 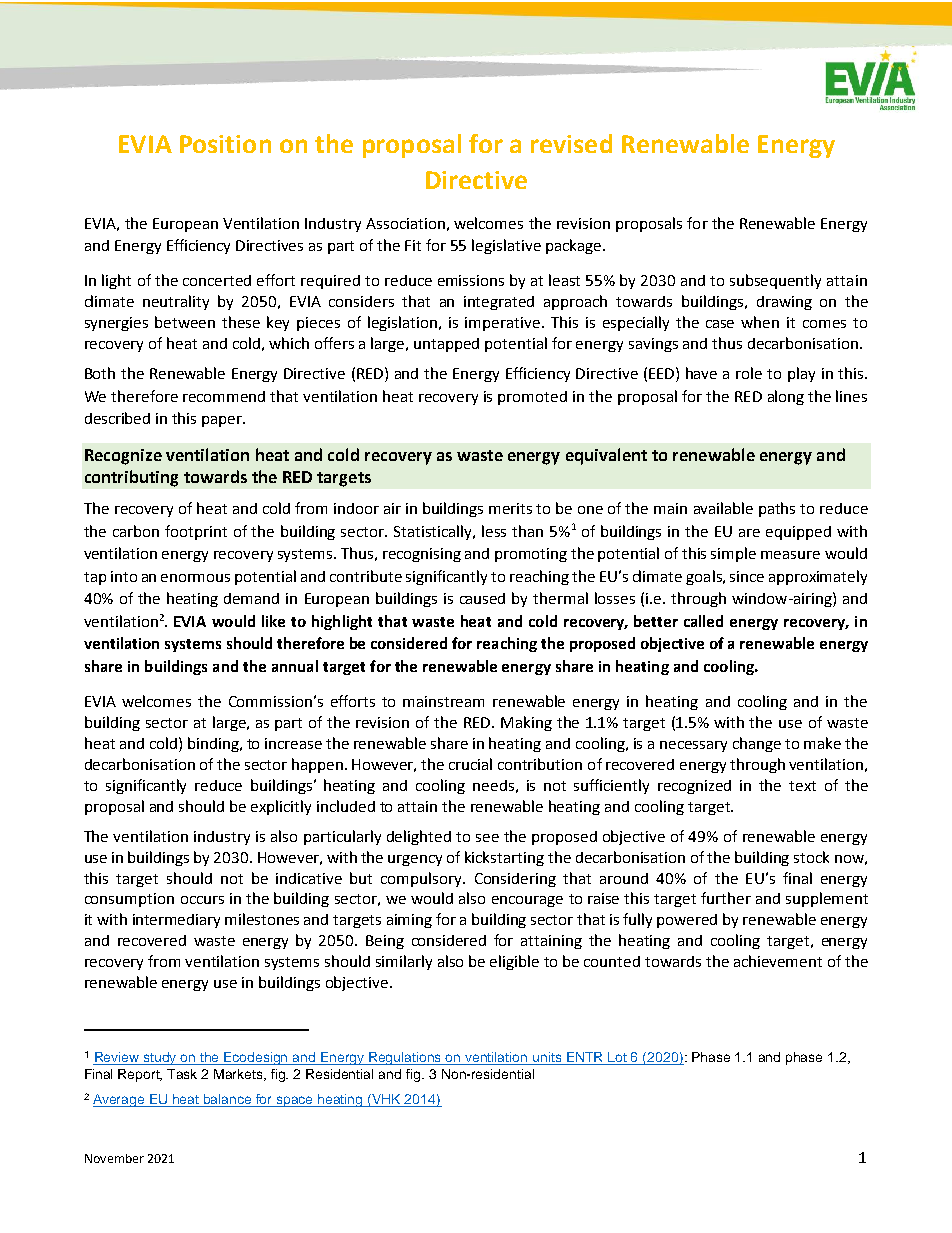 What do you see at coordinates (405, 223) in the document?
I see `Association` at bounding box center [405, 223].
